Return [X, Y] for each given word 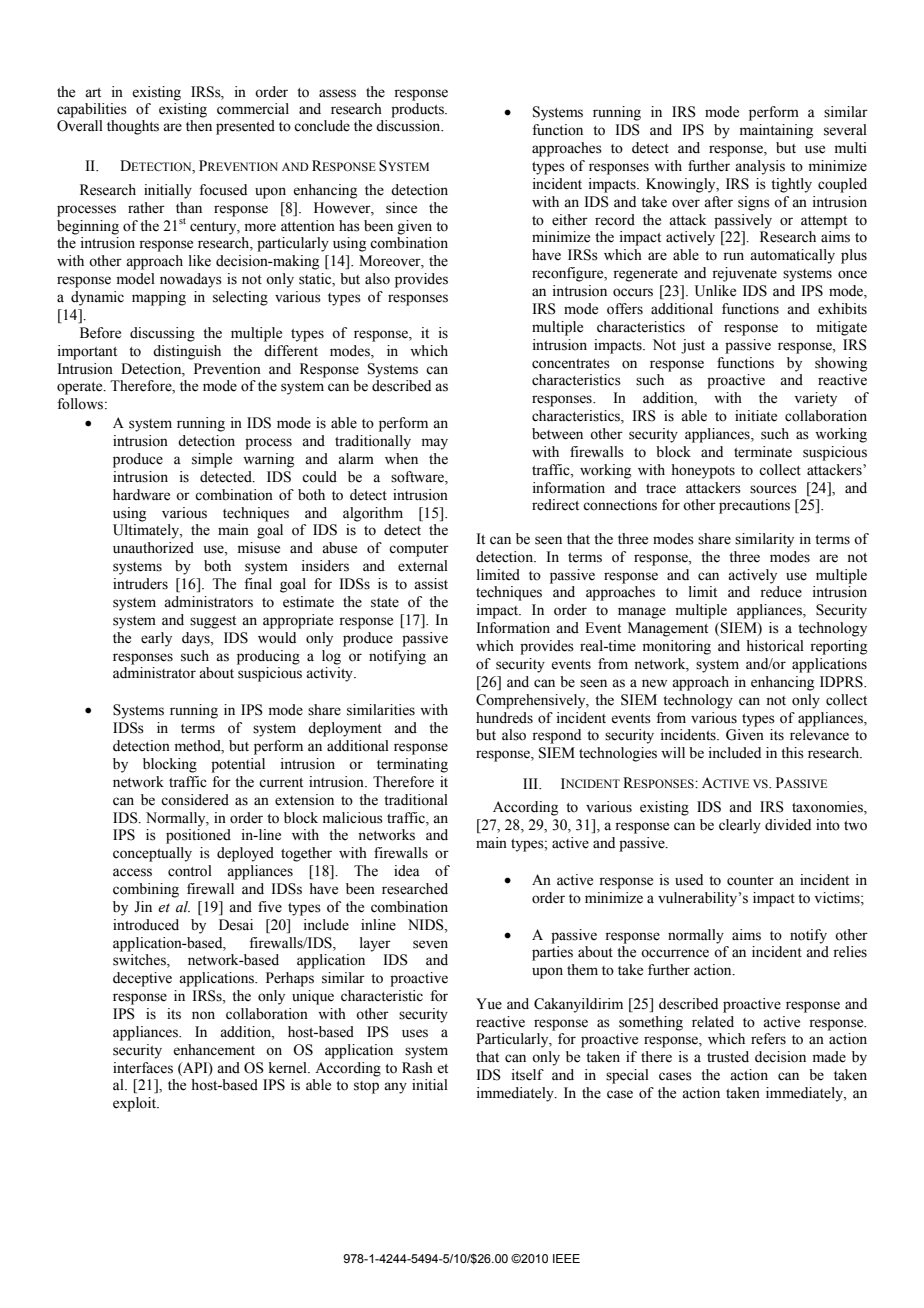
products [418, 110]
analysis [760, 167]
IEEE [566, 1258]
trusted [728, 1057]
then [199, 126]
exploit [136, 1104]
